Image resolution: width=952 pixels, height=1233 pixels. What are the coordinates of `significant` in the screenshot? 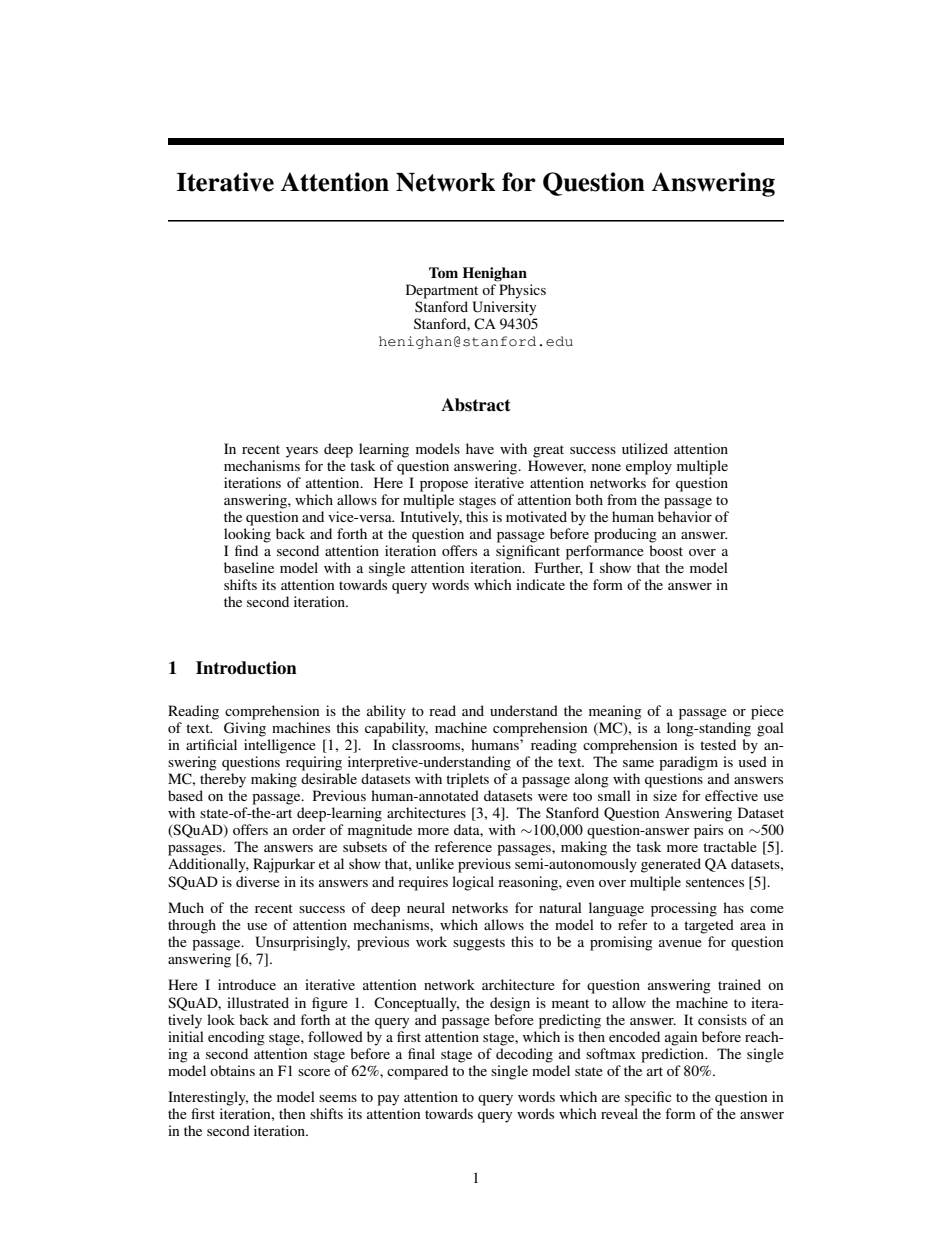 It's located at (528, 552).
